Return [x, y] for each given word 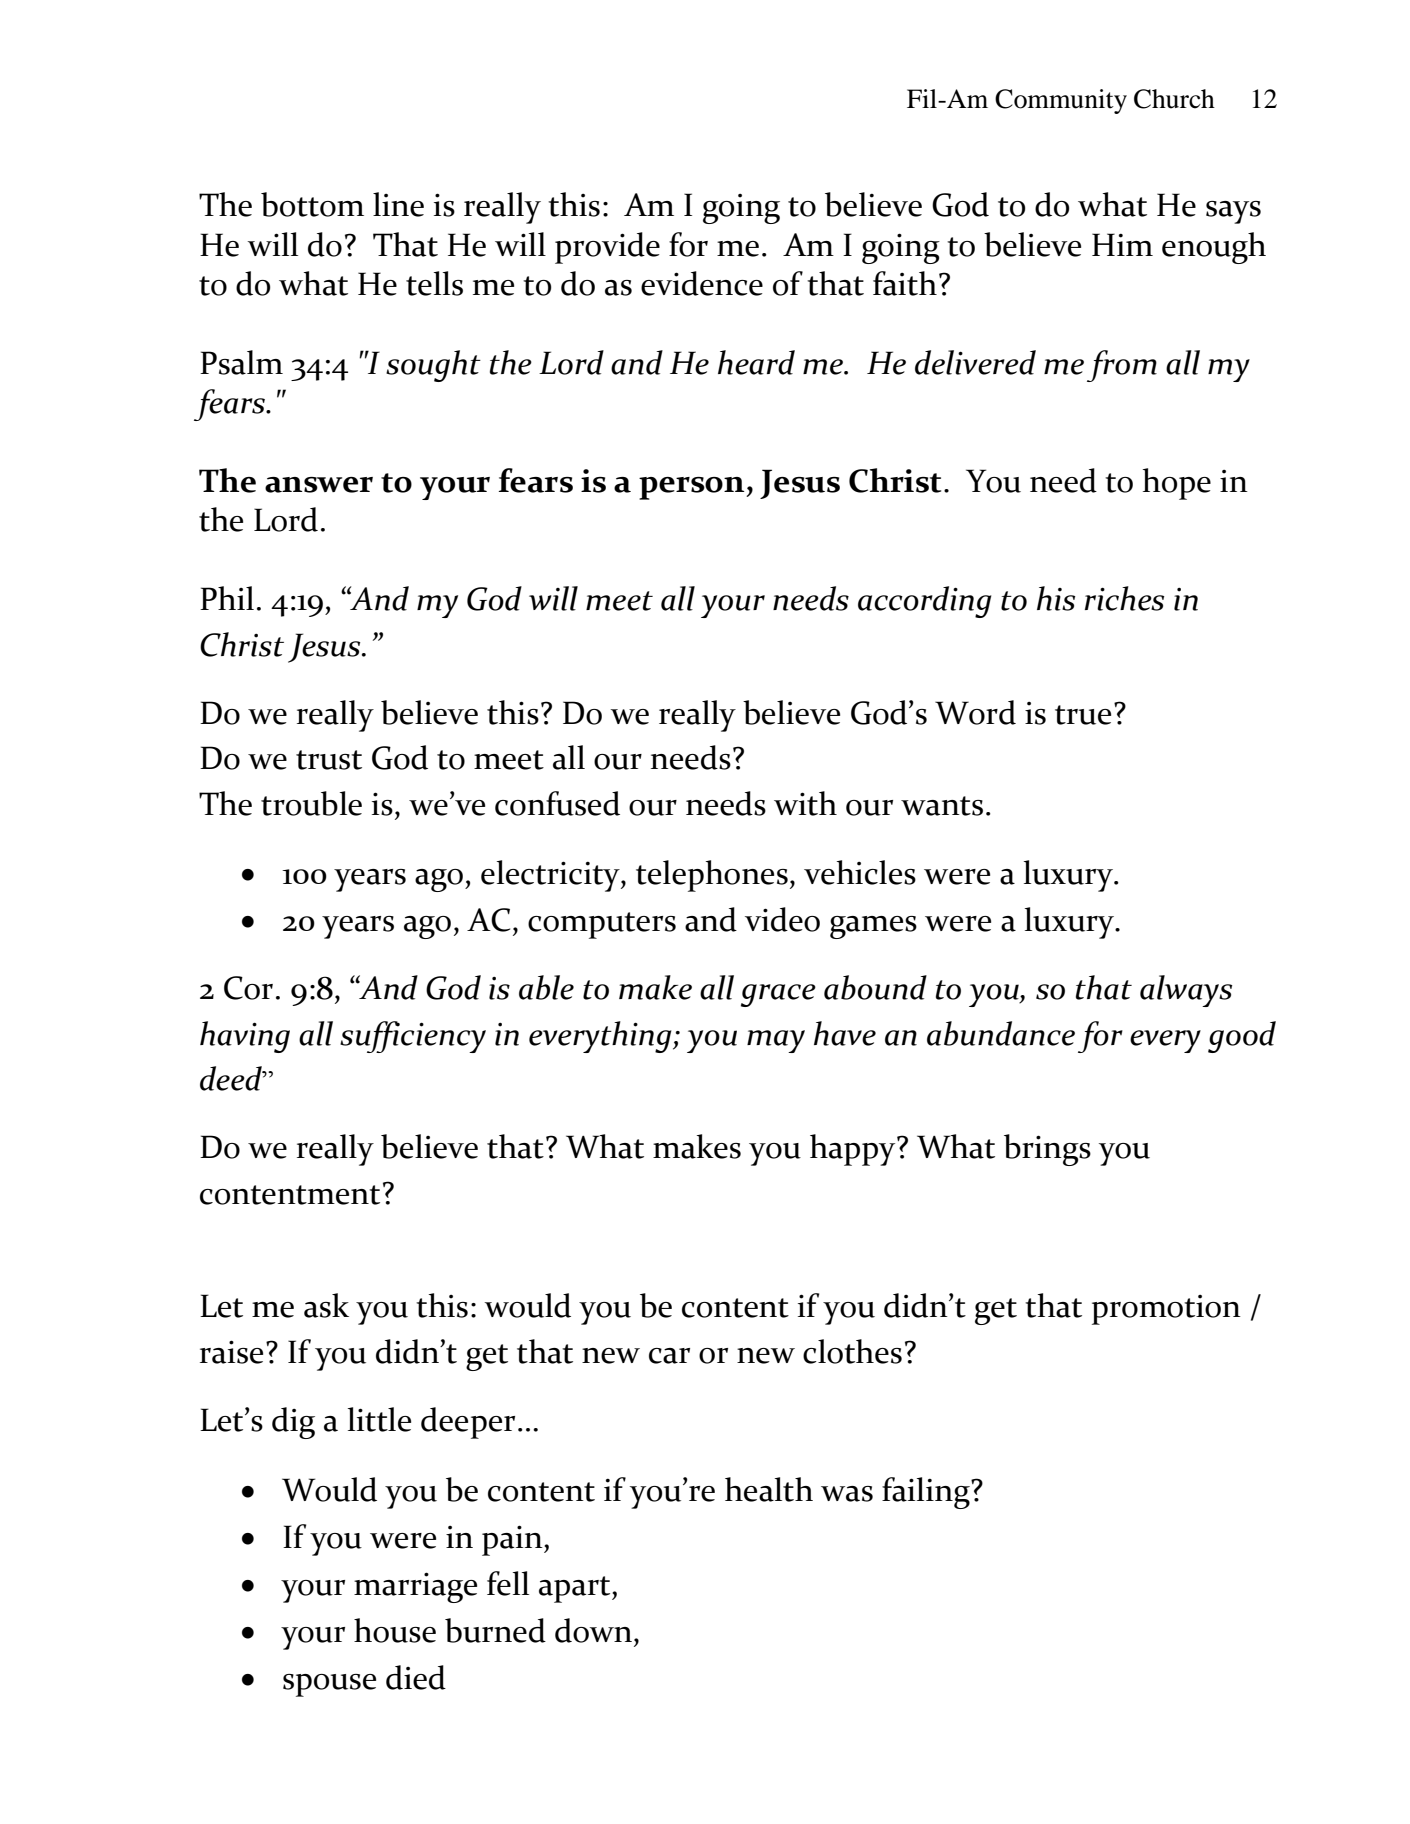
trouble [311, 803]
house [395, 1630]
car [669, 1356]
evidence [702, 283]
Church [1174, 99]
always [1186, 991]
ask [326, 1305]
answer [319, 485]
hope [1177, 484]
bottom [312, 204]
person [693, 488]
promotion [1166, 1310]
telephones [712, 876]
